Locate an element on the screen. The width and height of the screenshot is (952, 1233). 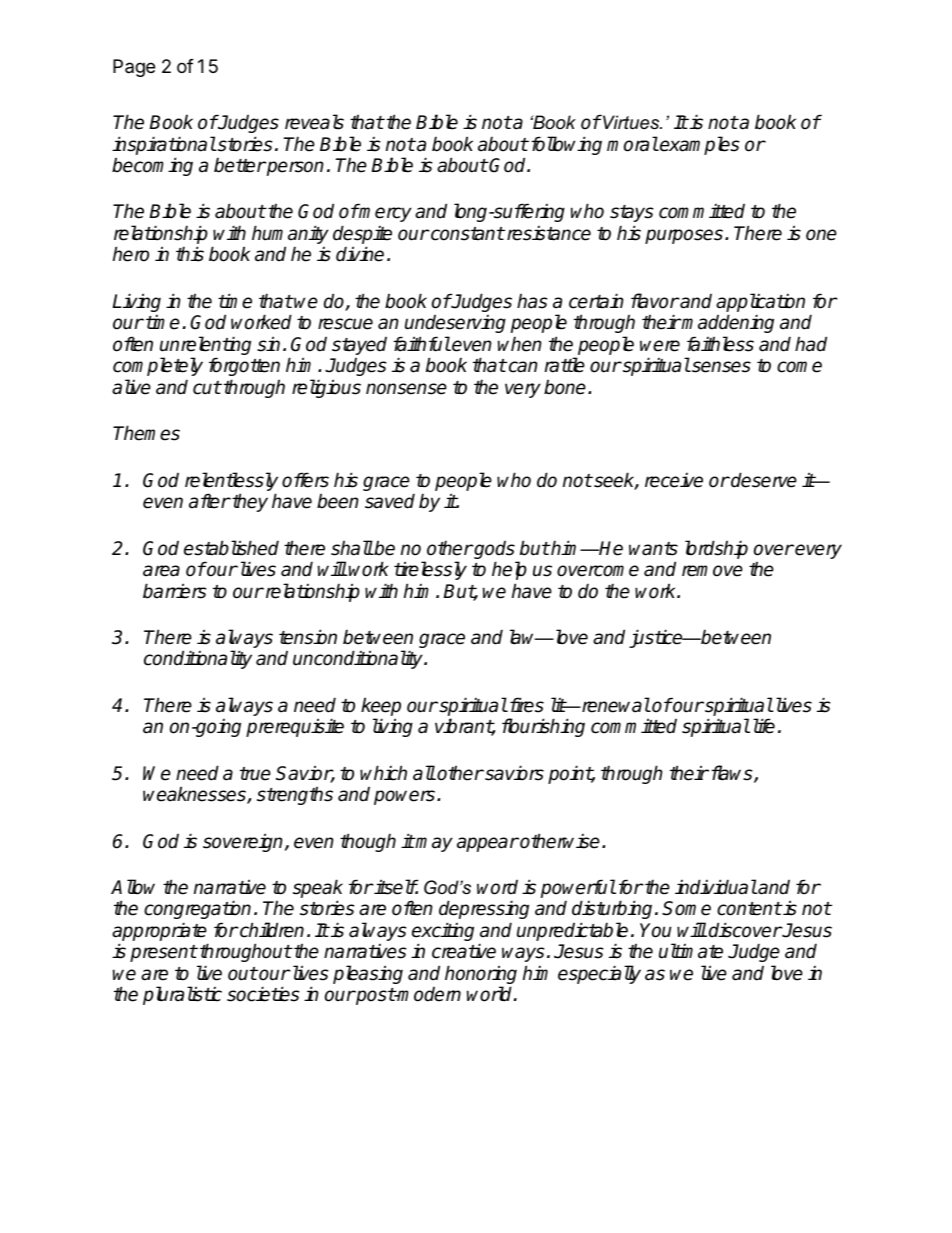
ultimate is located at coordinates (691, 951).
